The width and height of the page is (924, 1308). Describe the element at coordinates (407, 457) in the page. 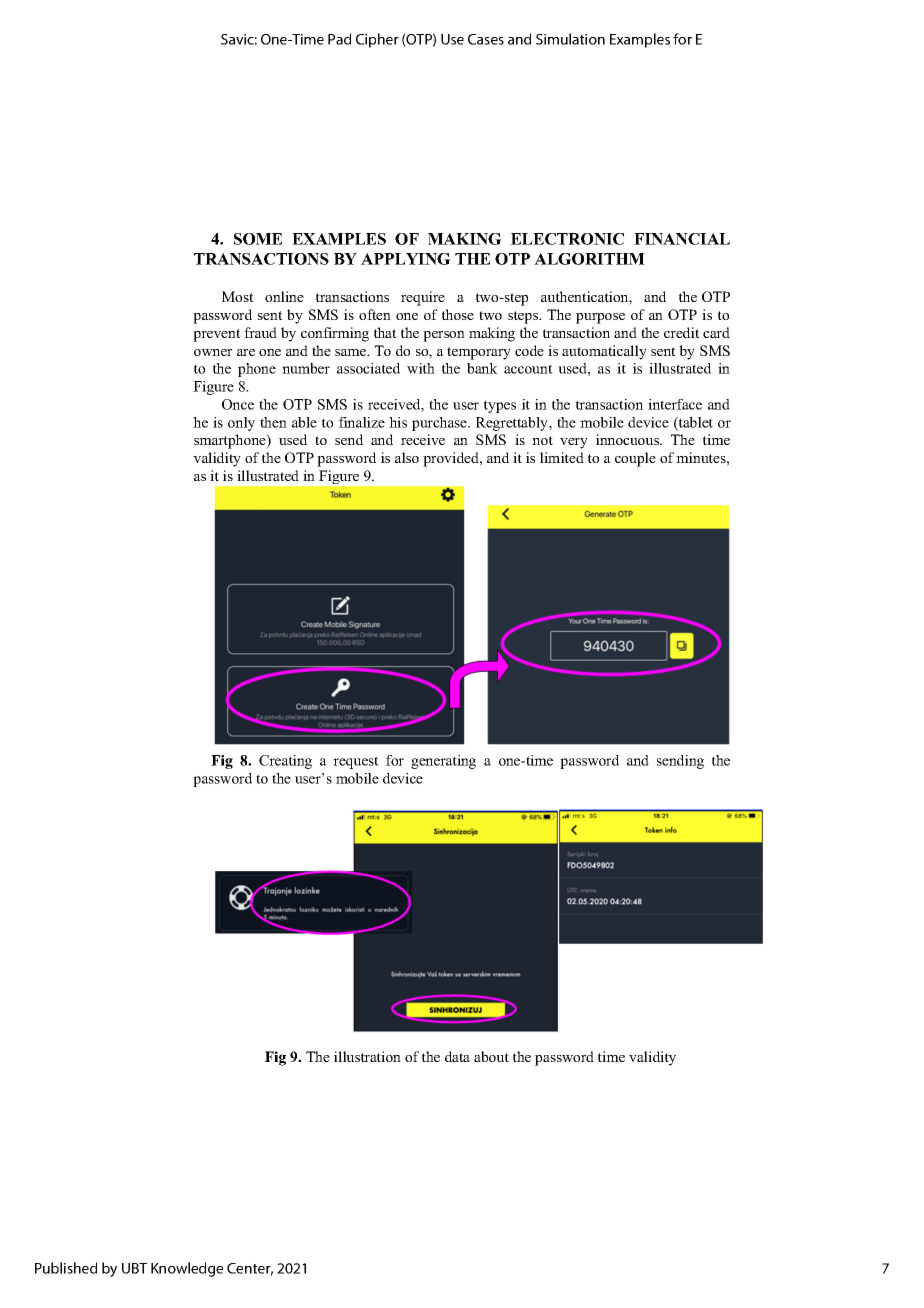

I see `also` at that location.
